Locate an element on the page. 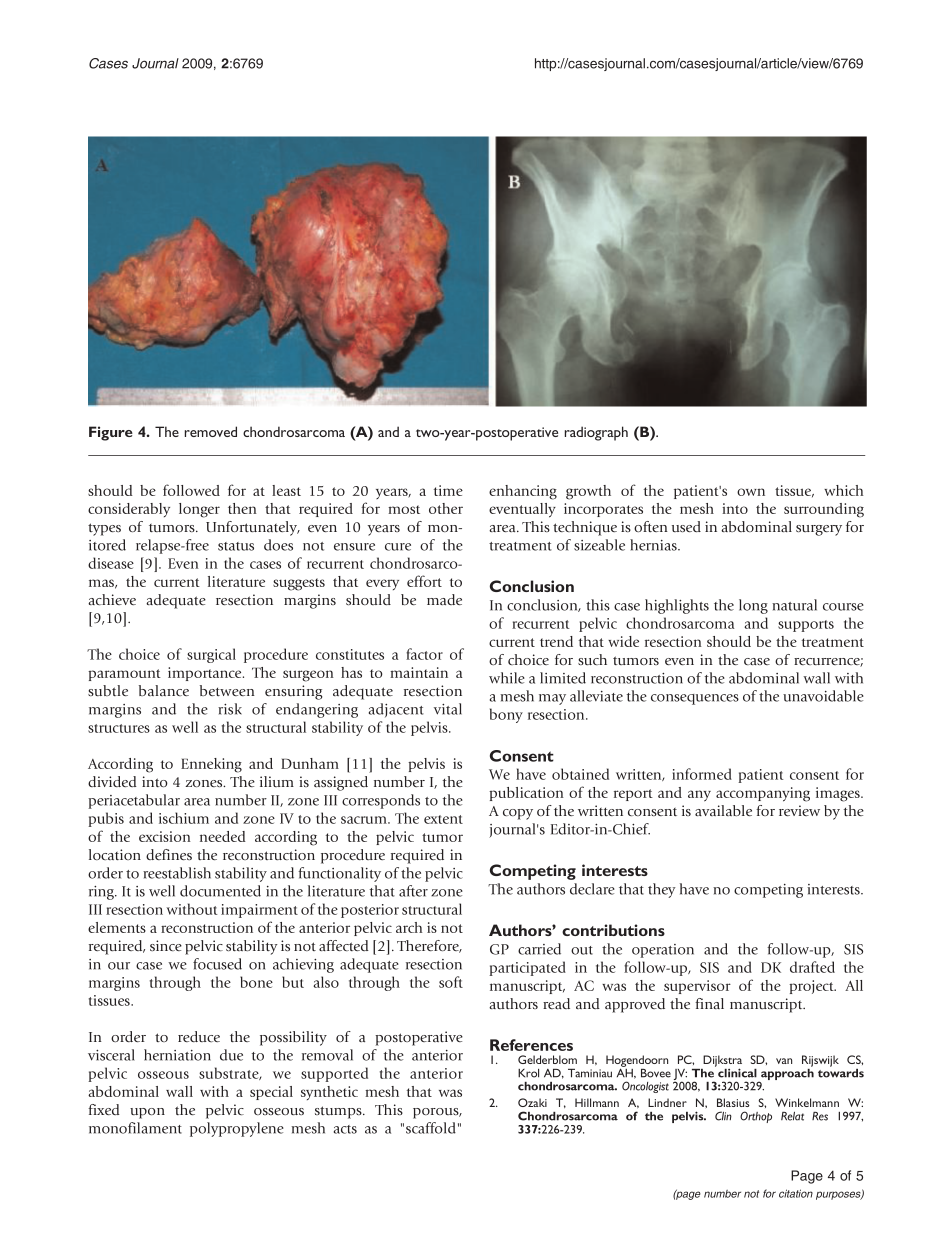 This image has width=952, height=1235. bony is located at coordinates (506, 715).
